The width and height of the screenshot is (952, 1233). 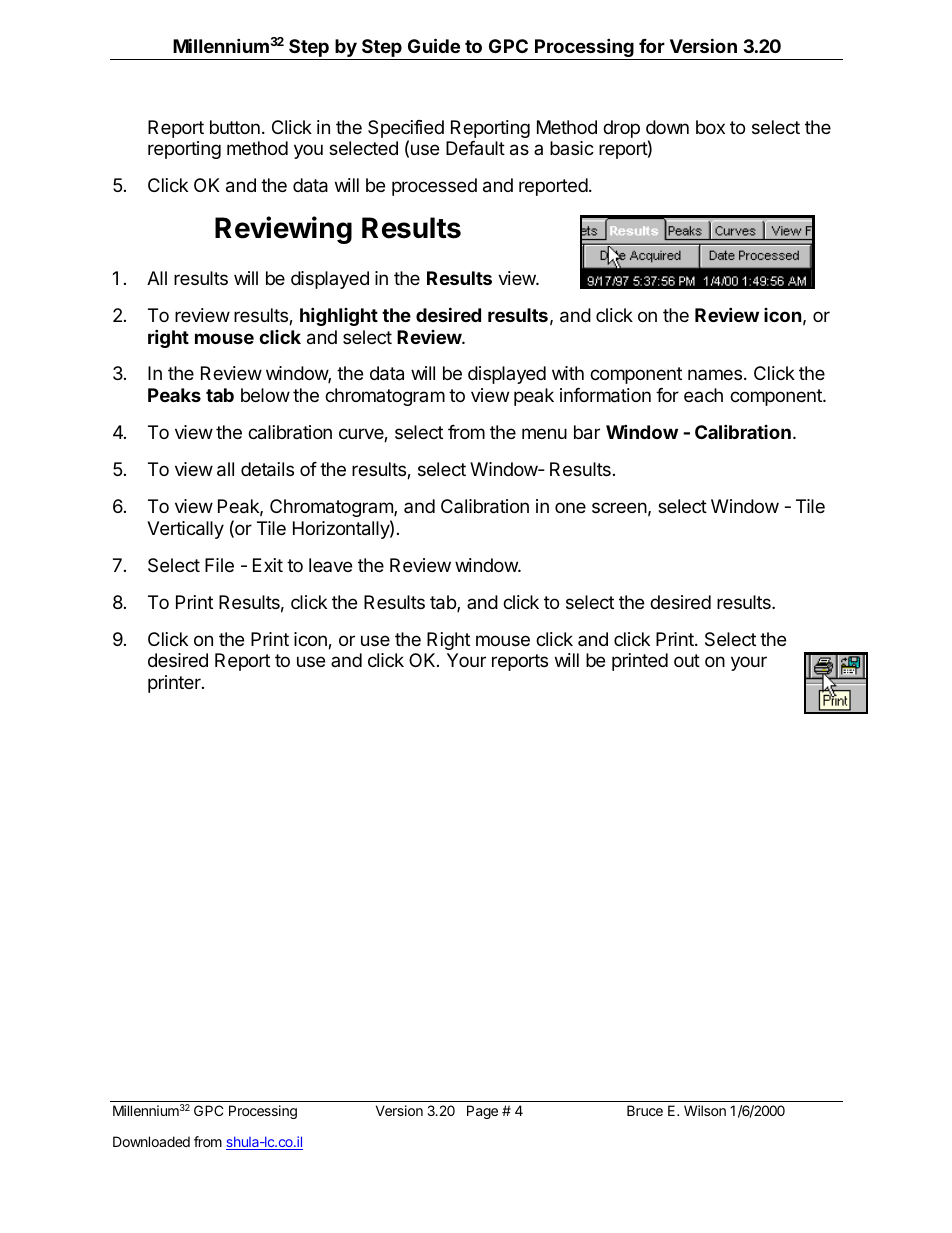 I want to click on drop, so click(x=621, y=129).
